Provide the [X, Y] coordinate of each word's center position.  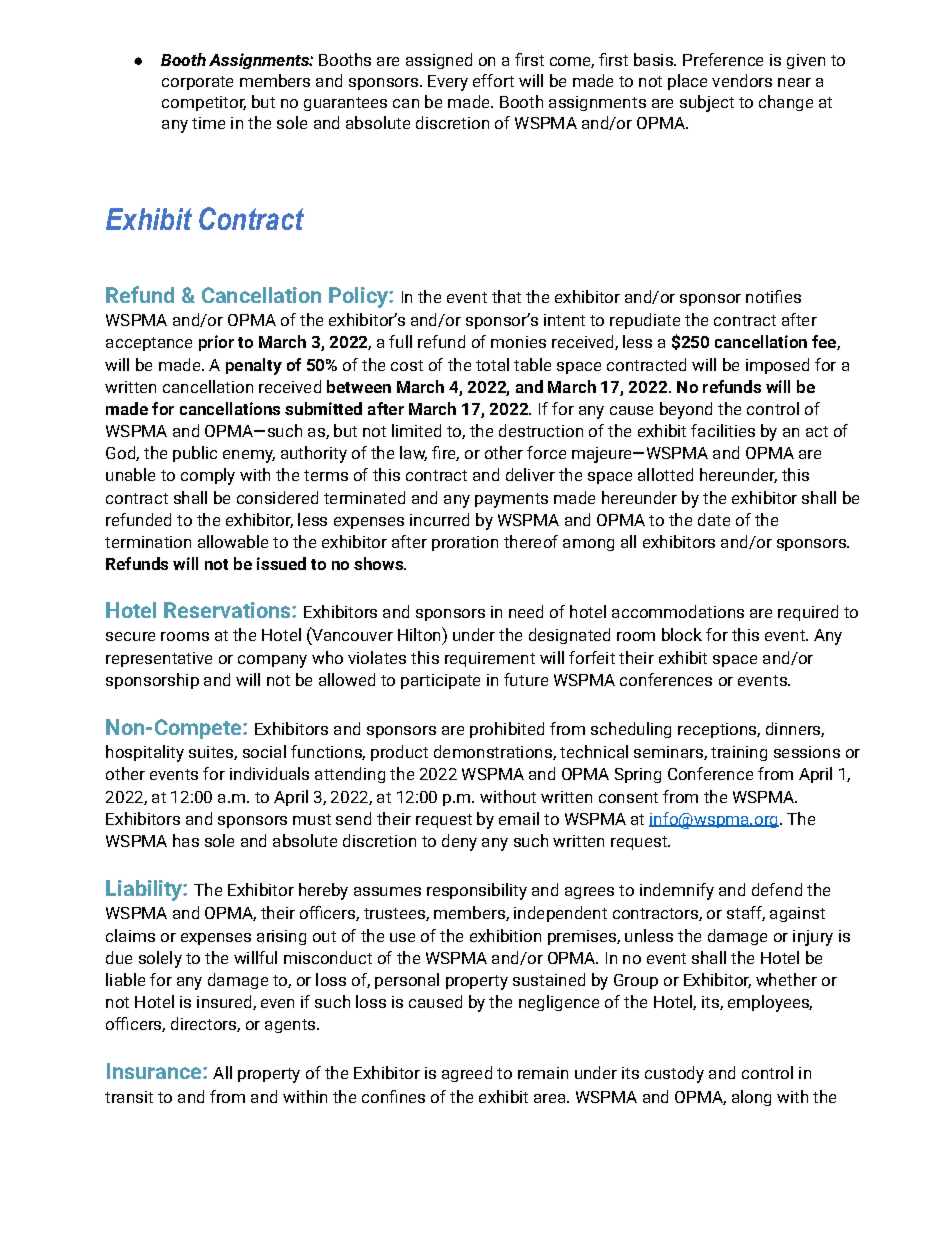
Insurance [155, 1071]
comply [208, 476]
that [506, 296]
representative [159, 659]
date [714, 519]
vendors [742, 80]
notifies [773, 296]
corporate [197, 83]
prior [216, 343]
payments [511, 500]
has [186, 840]
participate [440, 681]
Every [448, 83]
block [682, 634]
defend [777, 889]
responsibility [477, 891]
